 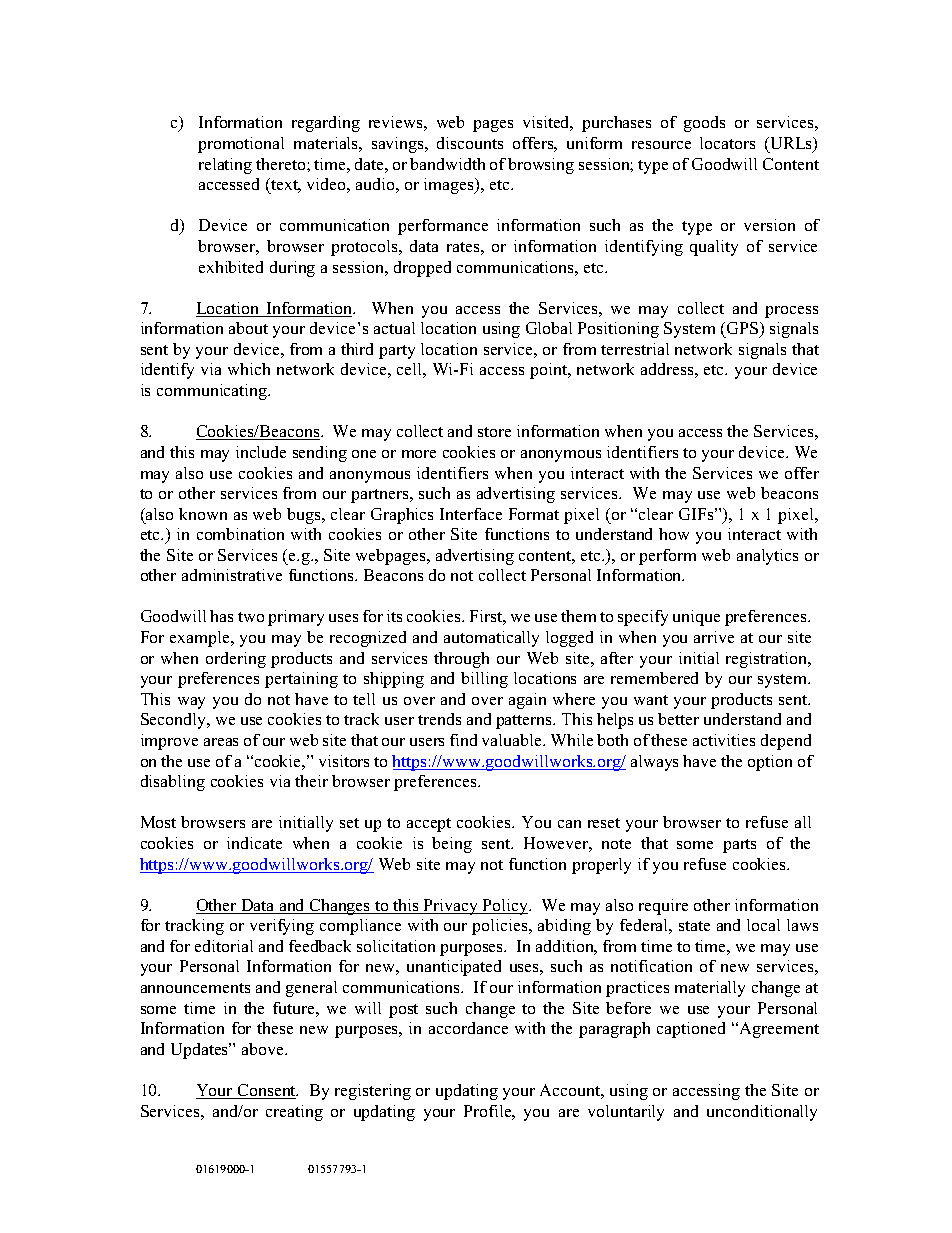 What do you see at coordinates (727, 143) in the screenshot?
I see `locators` at bounding box center [727, 143].
